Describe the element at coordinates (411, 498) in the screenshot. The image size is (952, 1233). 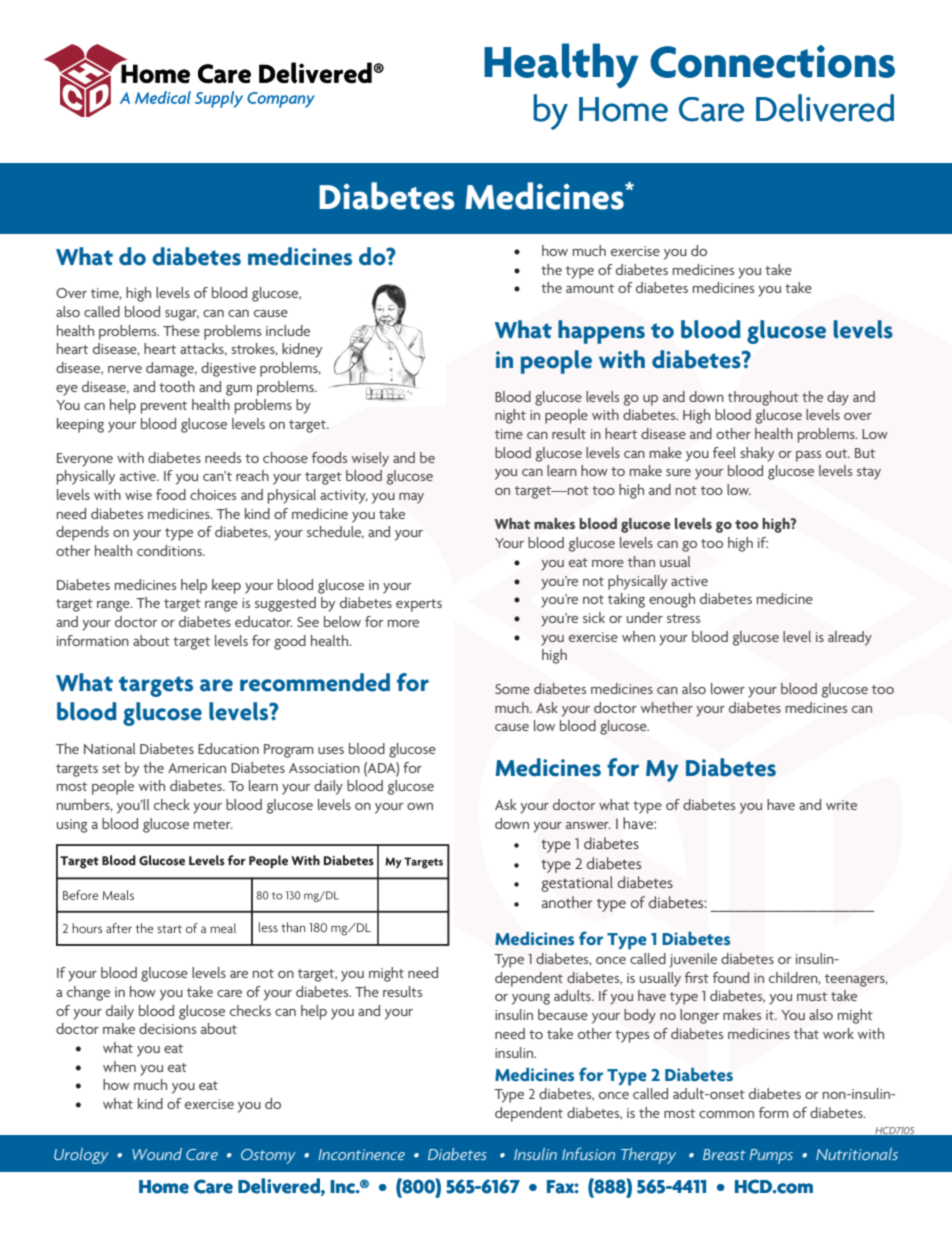
I see `may` at that location.
